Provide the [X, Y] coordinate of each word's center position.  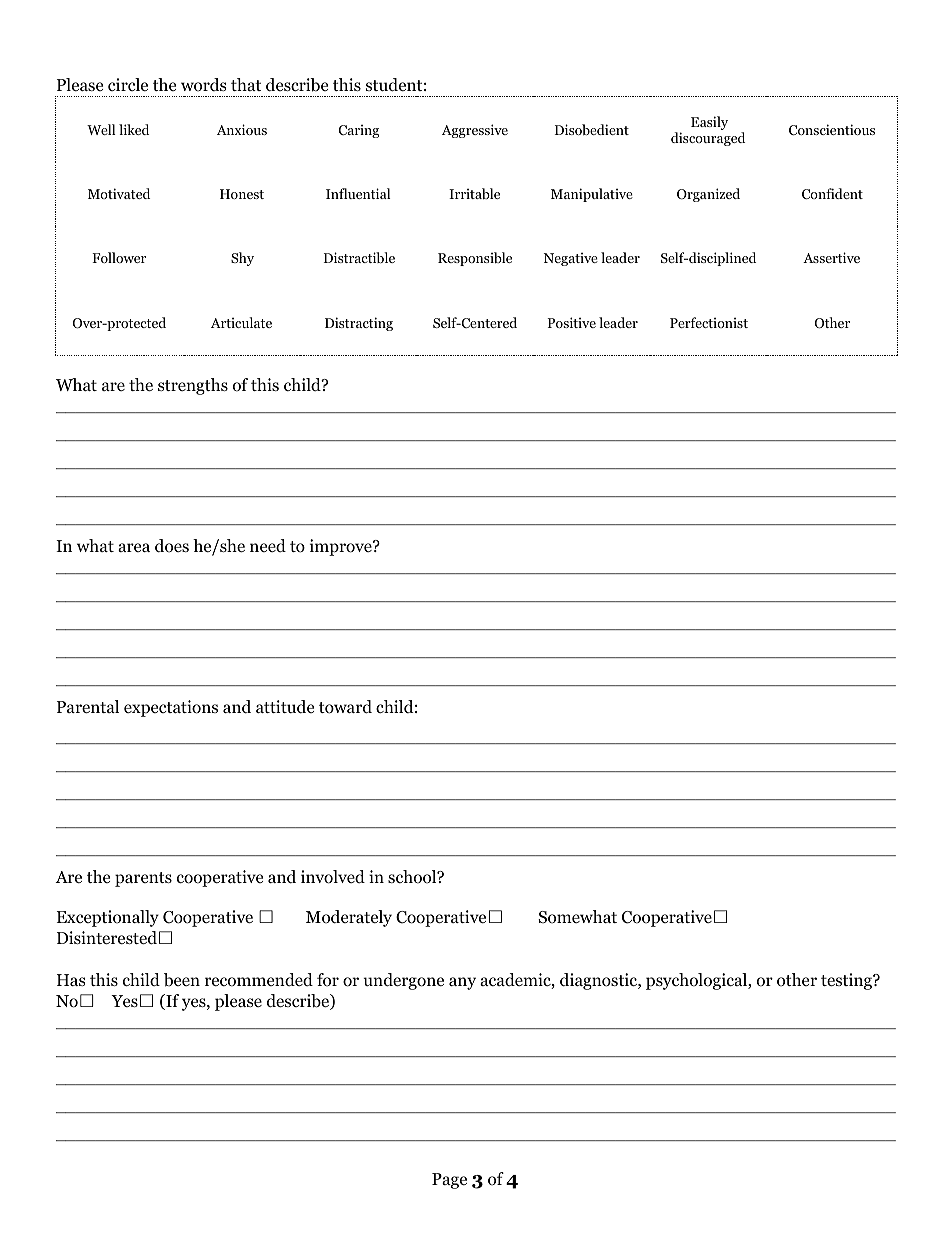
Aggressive [475, 131]
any [462, 983]
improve [342, 547]
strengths [193, 386]
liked [134, 129]
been [182, 980]
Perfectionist [709, 322]
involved [333, 877]
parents [143, 879]
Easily [709, 123]
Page [449, 1181]
